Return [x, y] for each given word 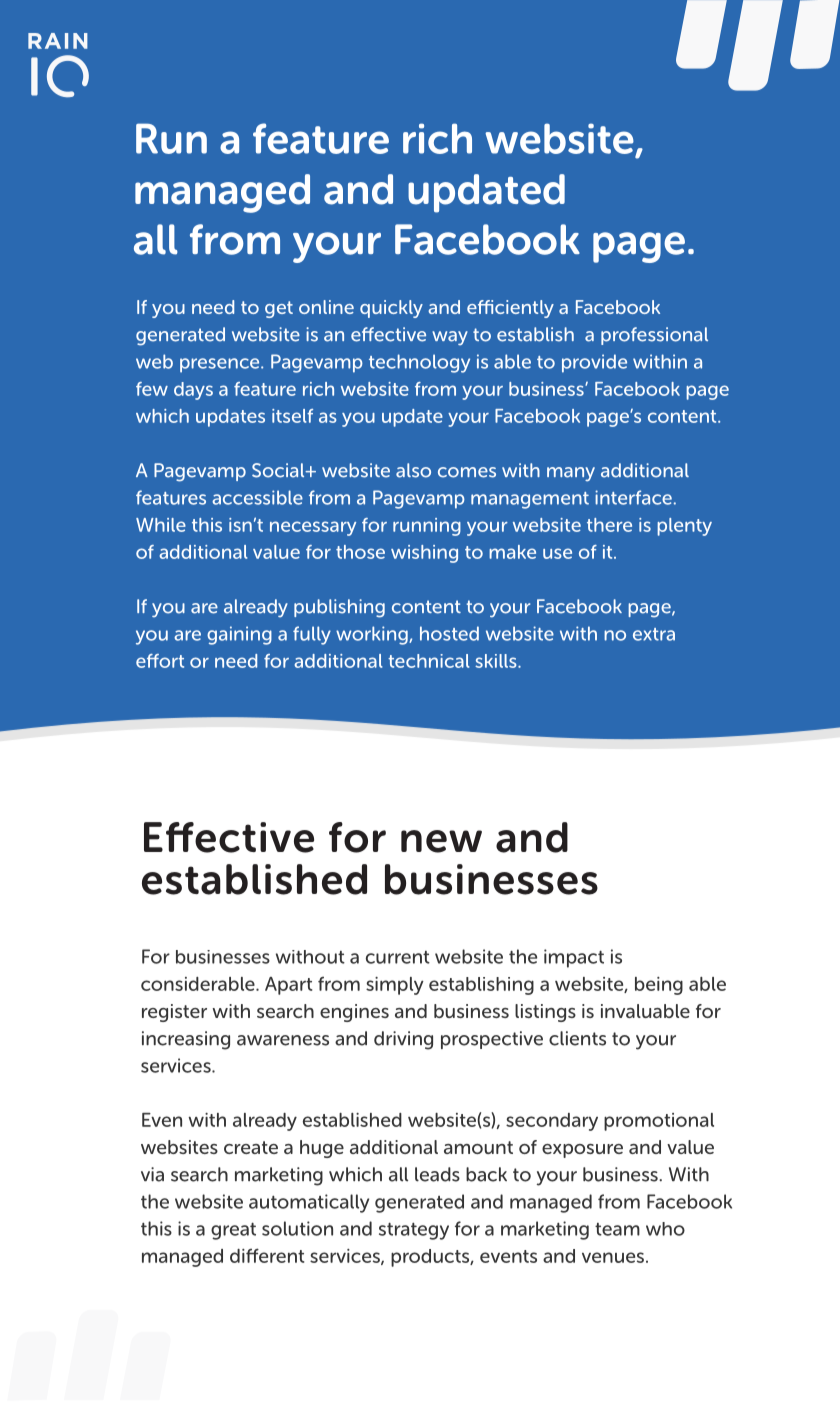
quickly [391, 309]
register [174, 1013]
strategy [414, 1231]
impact [574, 958]
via [152, 1174]
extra [654, 634]
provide [594, 363]
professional [654, 336]
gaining [239, 635]
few [152, 389]
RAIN [58, 41]
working [373, 635]
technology [419, 363]
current [398, 957]
